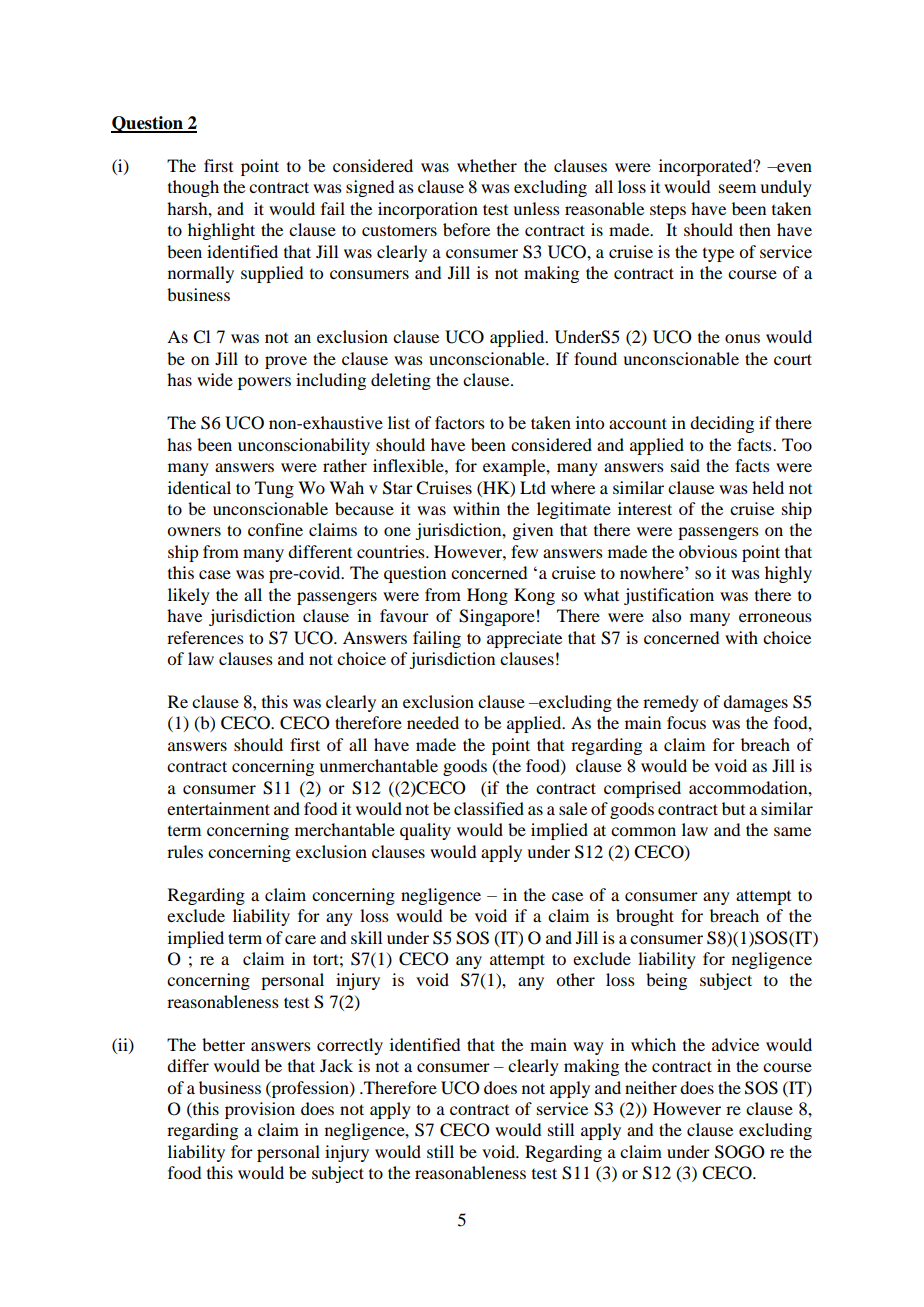 This document has width=924, height=1307. Describe the element at coordinates (260, 1110) in the document. I see `provision` at that location.
